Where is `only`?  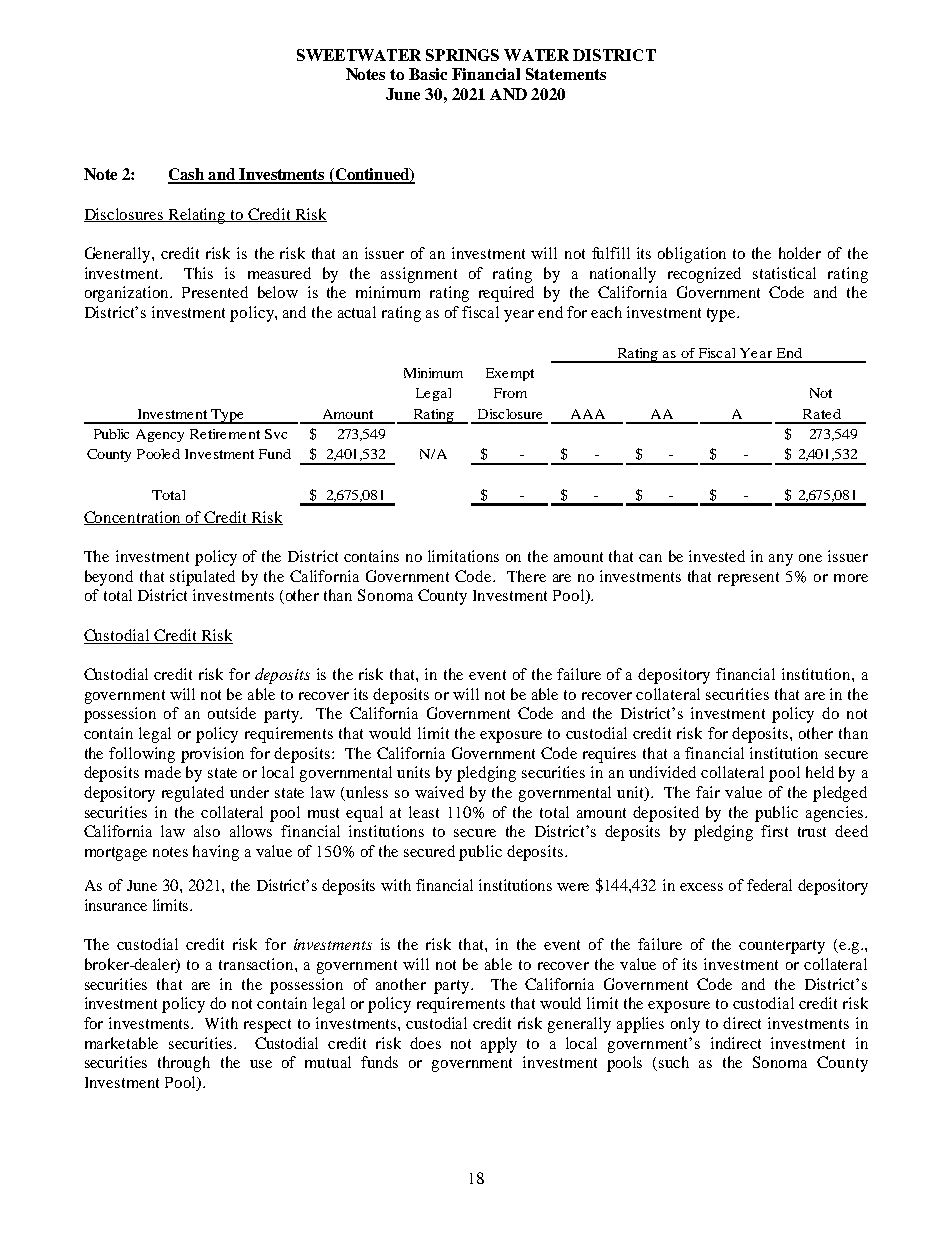 only is located at coordinates (685, 1025).
